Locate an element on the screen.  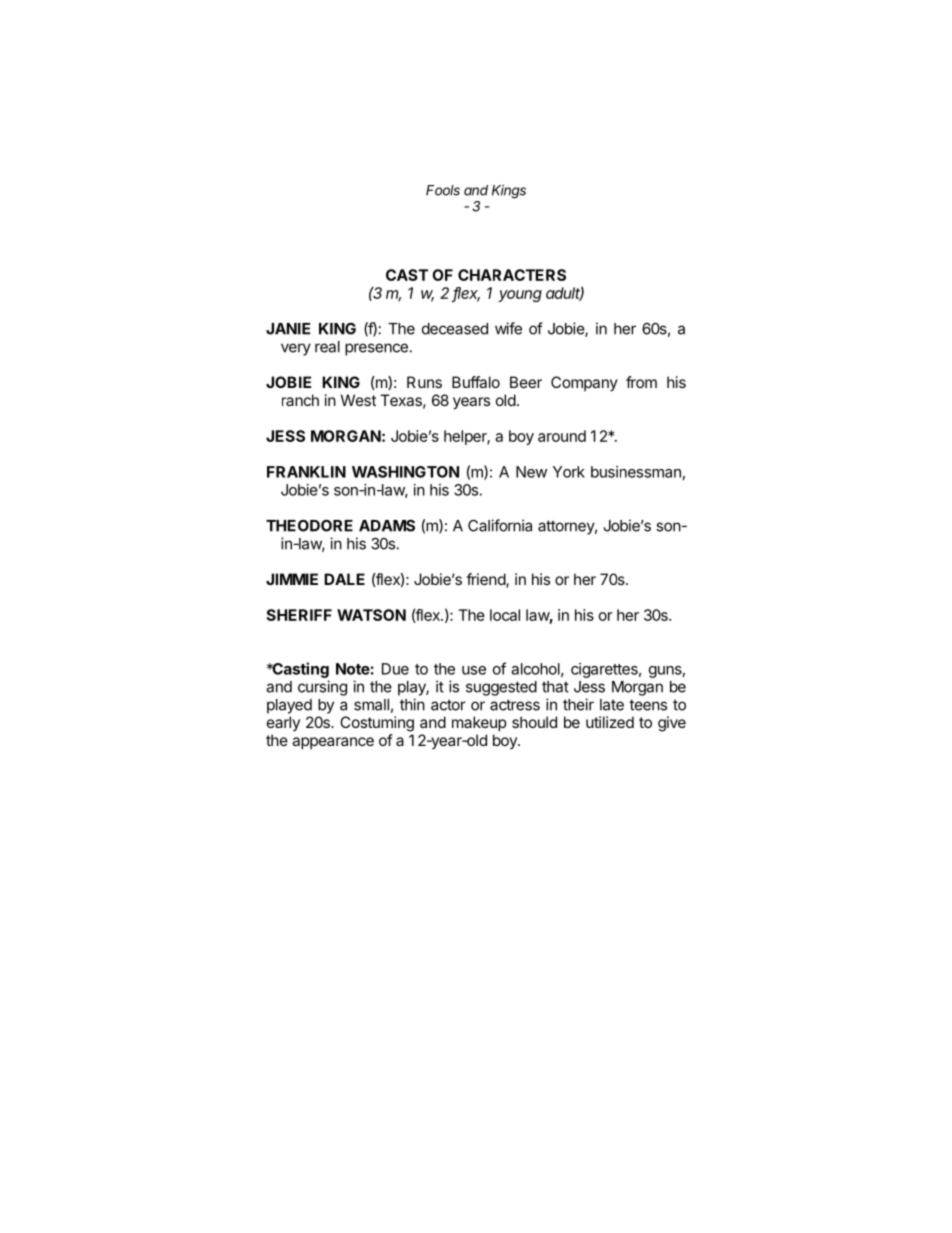
young is located at coordinates (520, 296).
